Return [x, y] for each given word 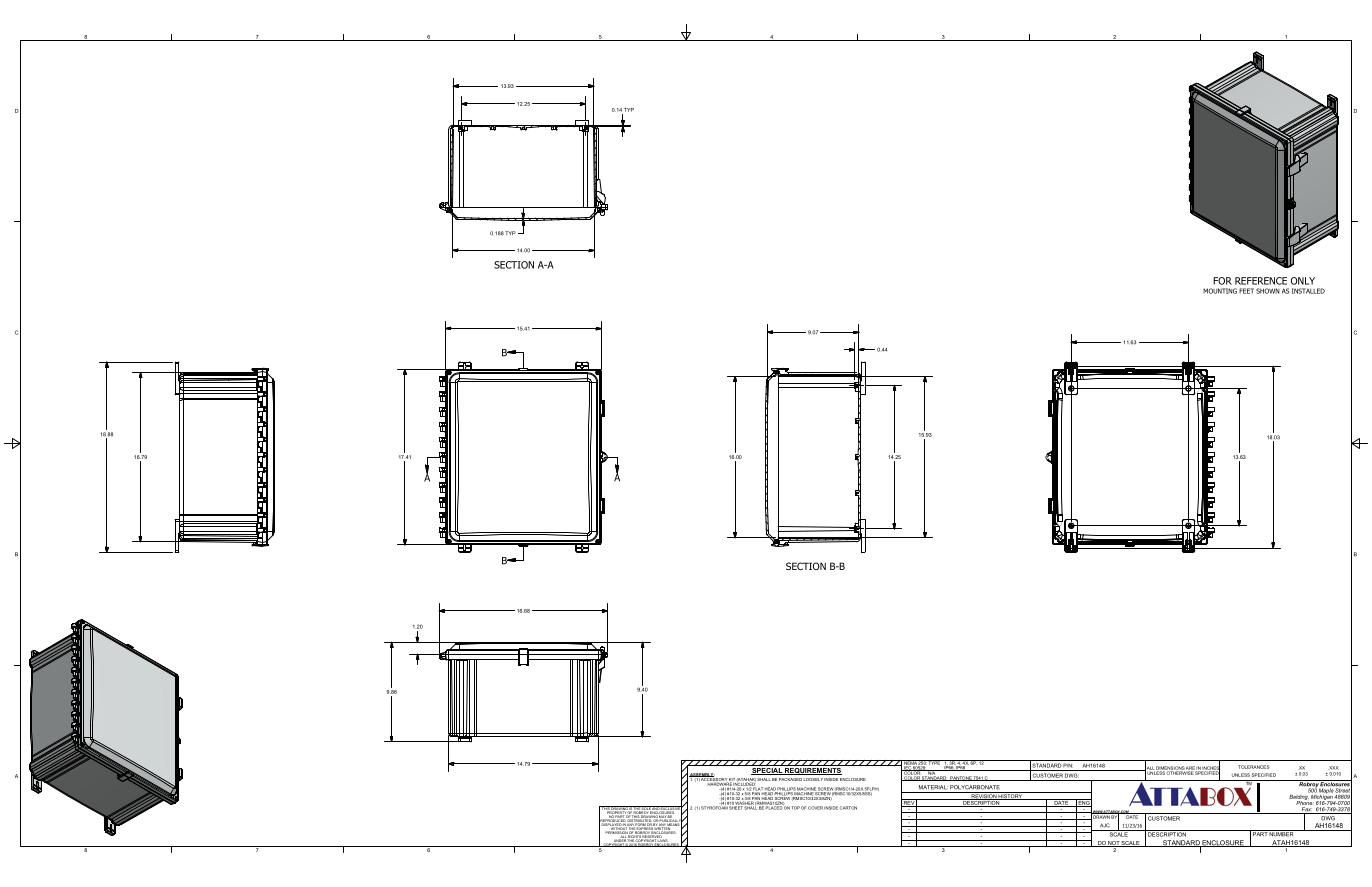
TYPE [934, 762]
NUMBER [1282, 833]
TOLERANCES [1254, 767]
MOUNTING [1220, 291]
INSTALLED [1308, 291]
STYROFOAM [715, 807]
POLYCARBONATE [975, 787]
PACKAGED [790, 779]
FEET [1246, 291]
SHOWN [1268, 291]
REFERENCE [1261, 281]
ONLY [1303, 281]
